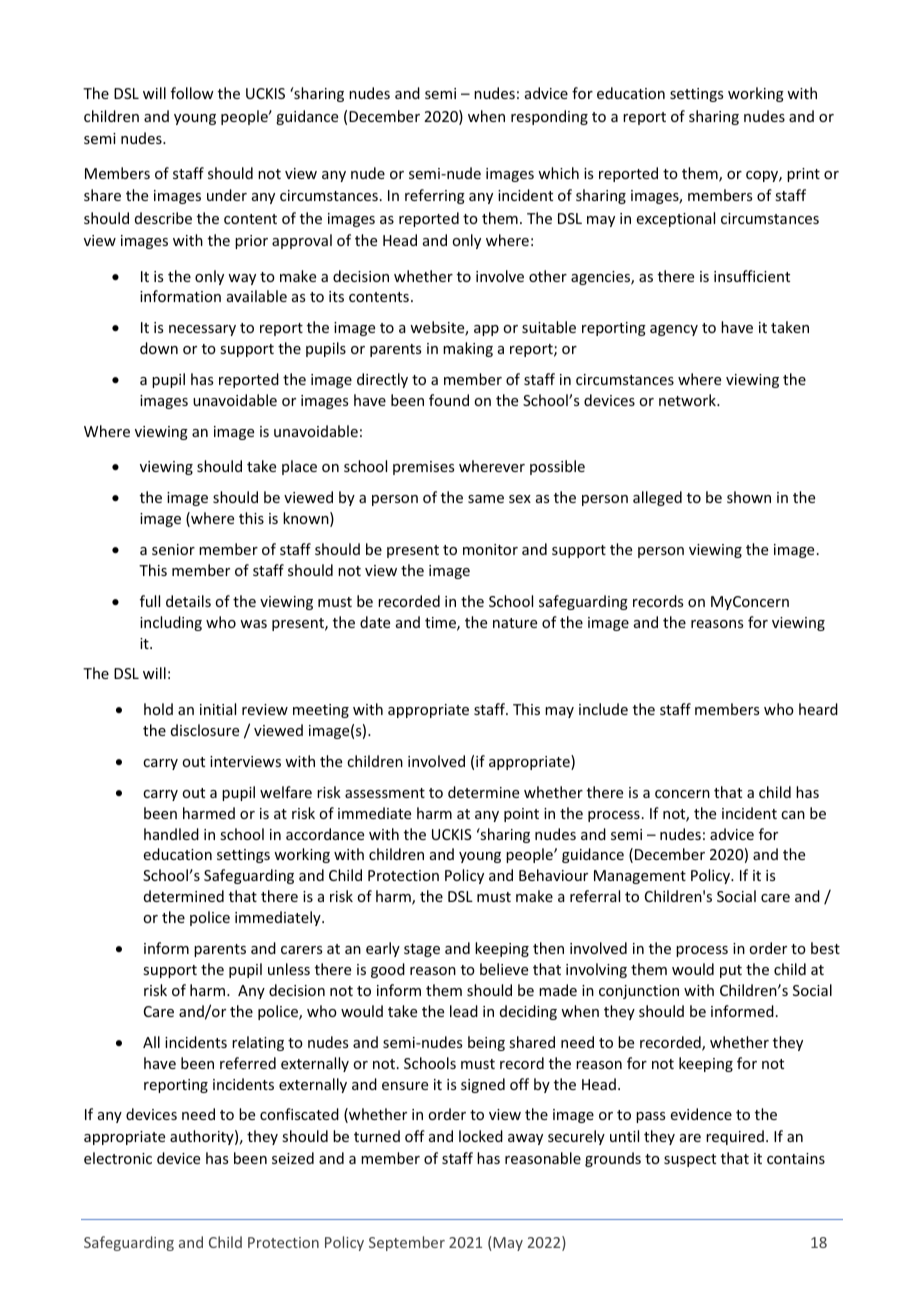 The width and height of the screenshot is (924, 1308). What do you see at coordinates (549, 117) in the screenshot?
I see `responding` at bounding box center [549, 117].
